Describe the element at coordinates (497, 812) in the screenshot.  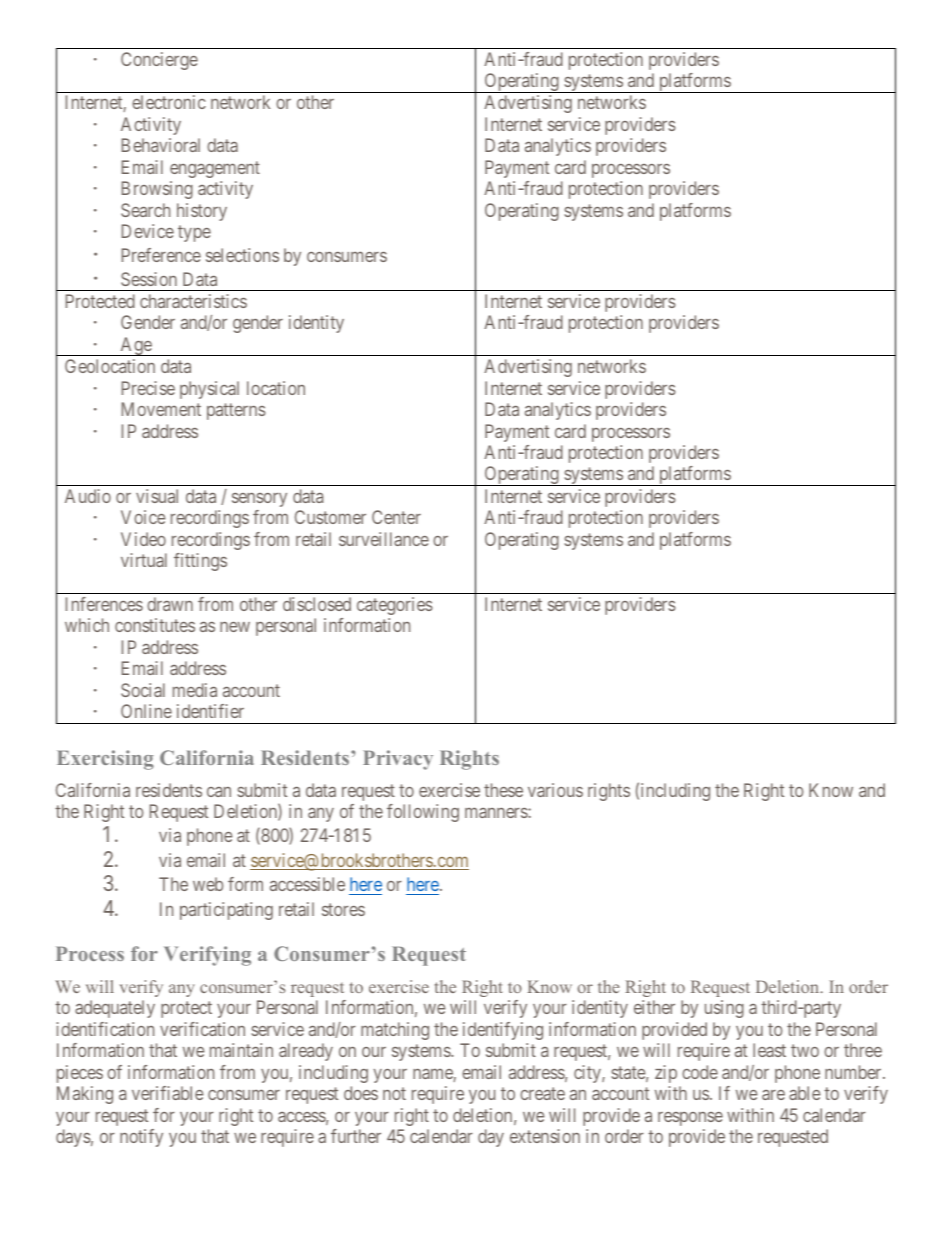
I see `manners` at that location.
